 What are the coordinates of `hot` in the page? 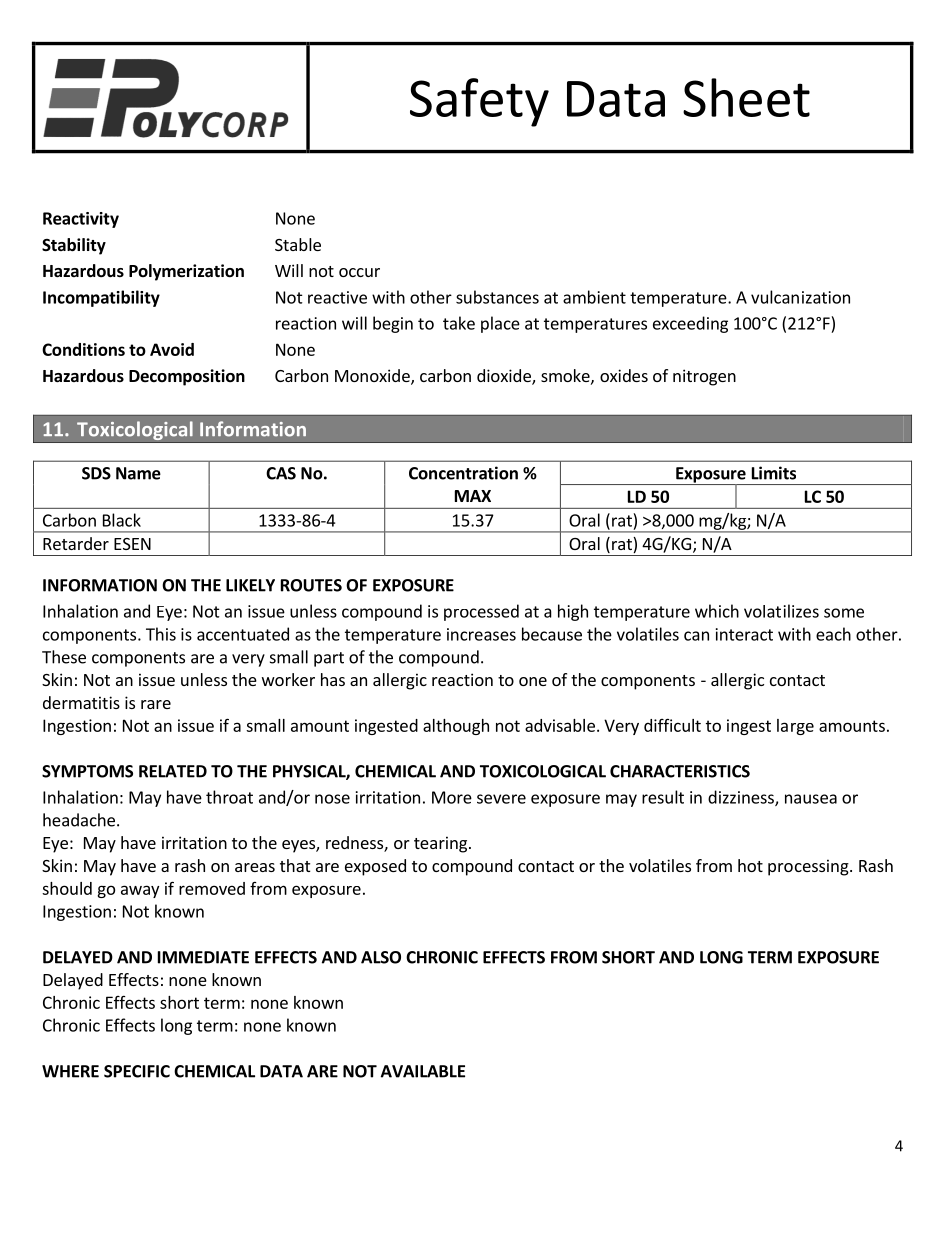 It's located at (750, 865).
